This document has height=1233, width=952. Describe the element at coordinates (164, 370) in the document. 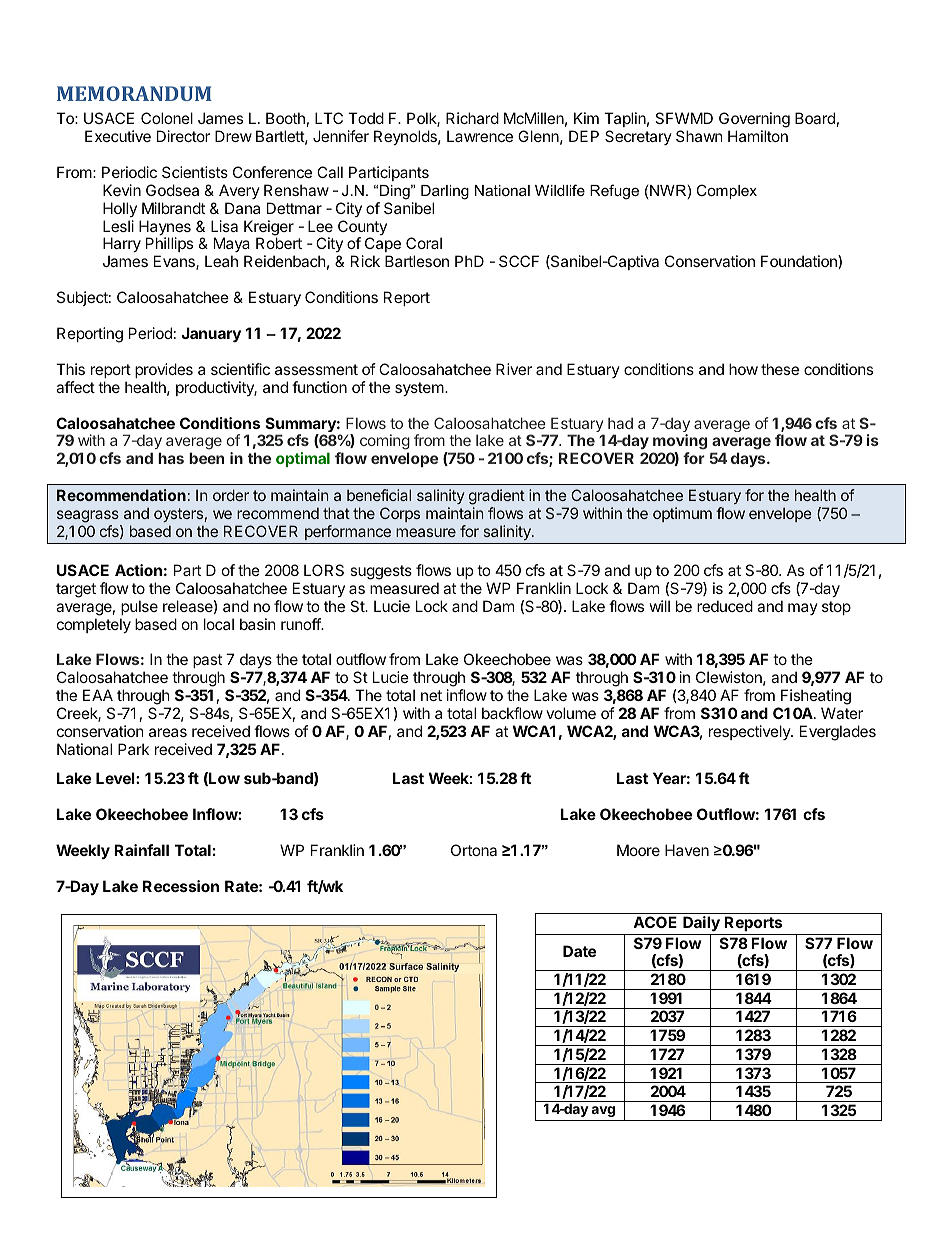

I see `provides` at that location.
